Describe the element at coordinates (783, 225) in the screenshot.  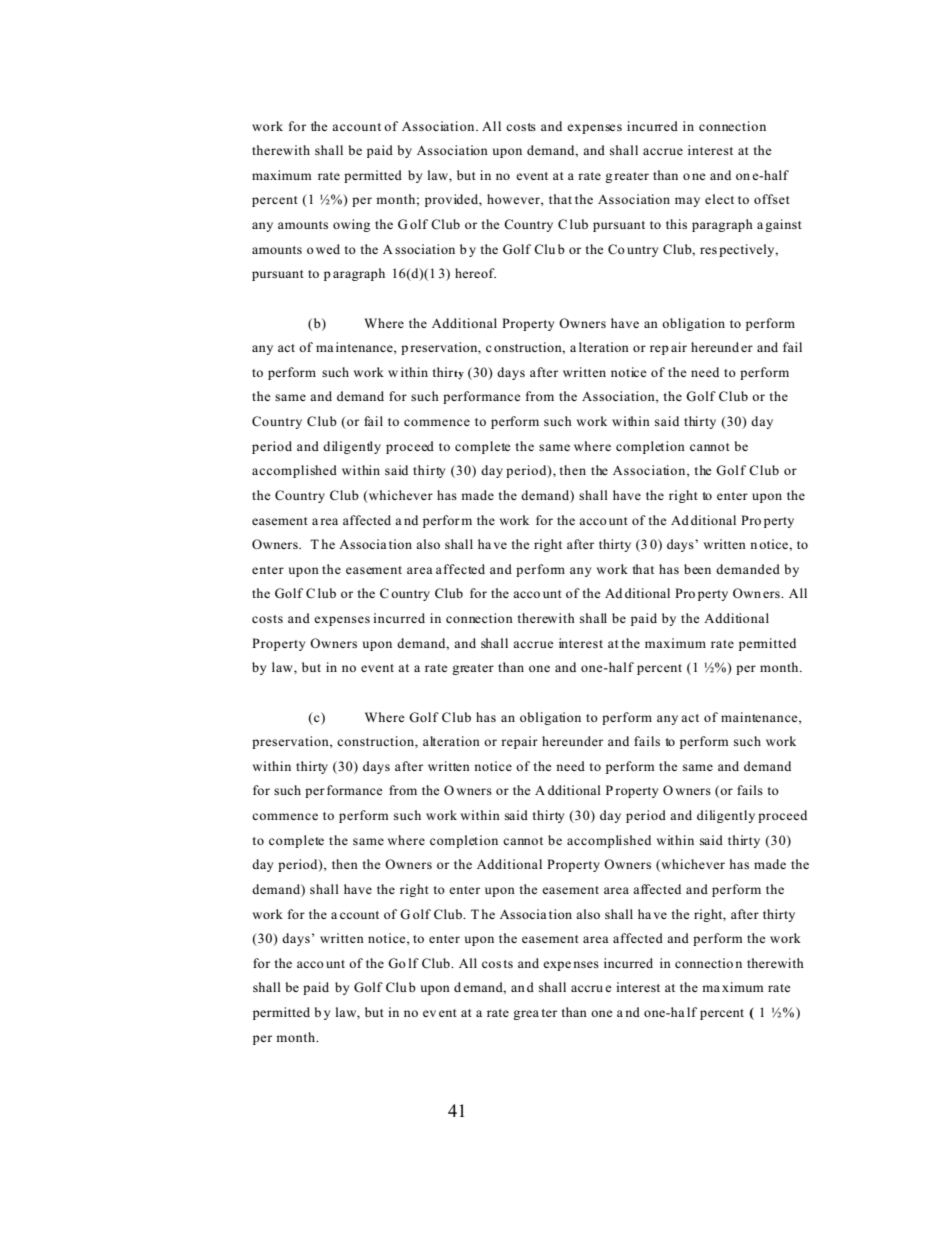
I see `gainst` at that location.
